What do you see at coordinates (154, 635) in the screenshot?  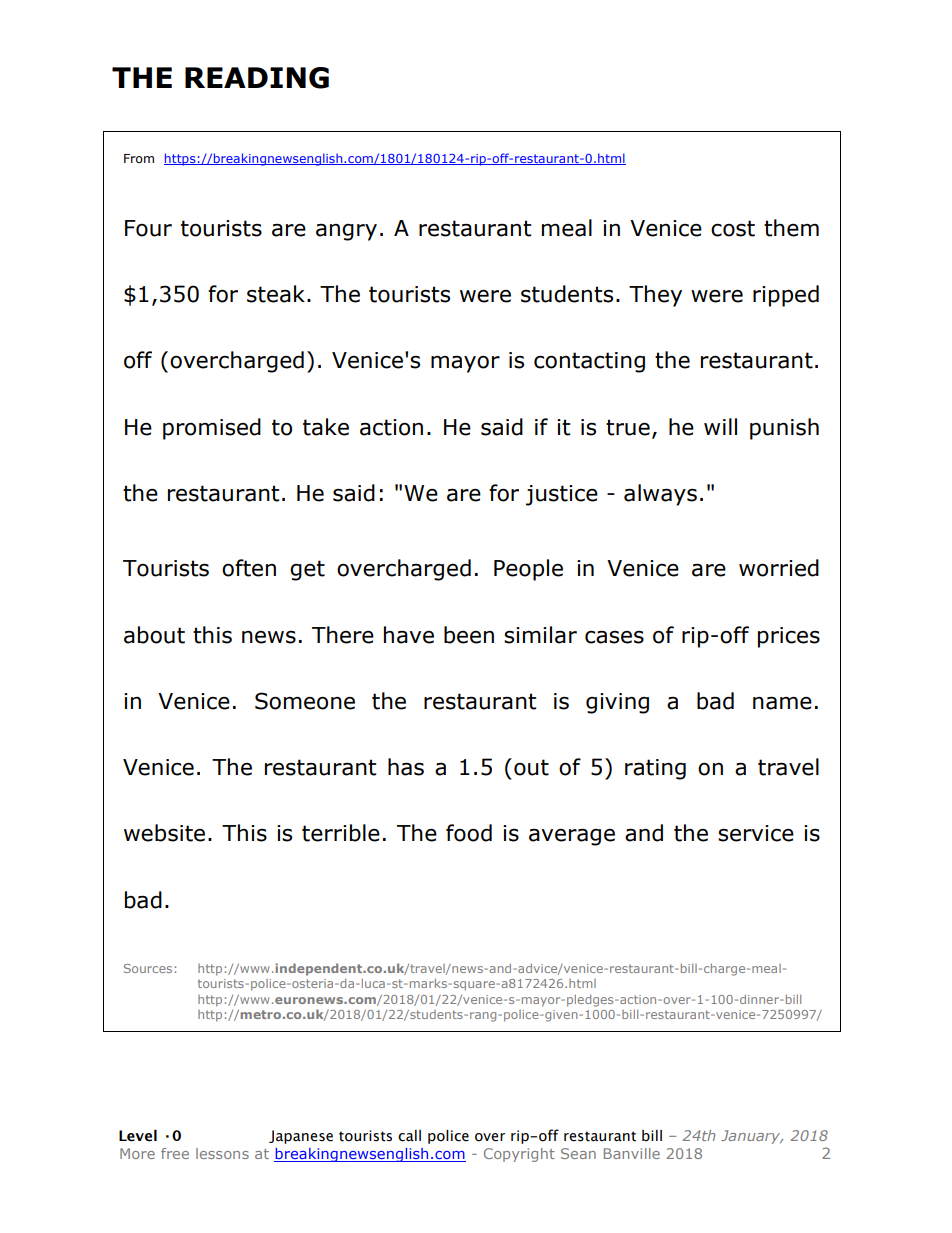 I see `about` at bounding box center [154, 635].
